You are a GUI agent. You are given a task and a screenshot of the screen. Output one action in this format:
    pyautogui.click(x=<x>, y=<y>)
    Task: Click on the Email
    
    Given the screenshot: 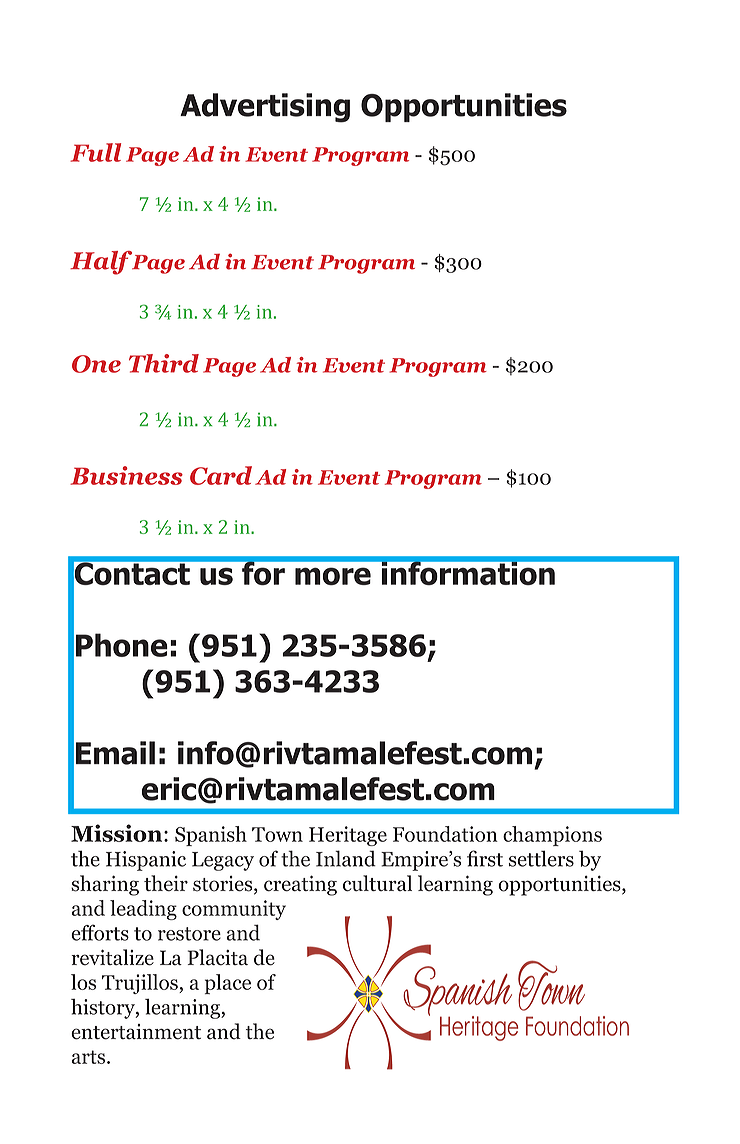 What is the action you would take?
    pyautogui.click(x=115, y=753)
